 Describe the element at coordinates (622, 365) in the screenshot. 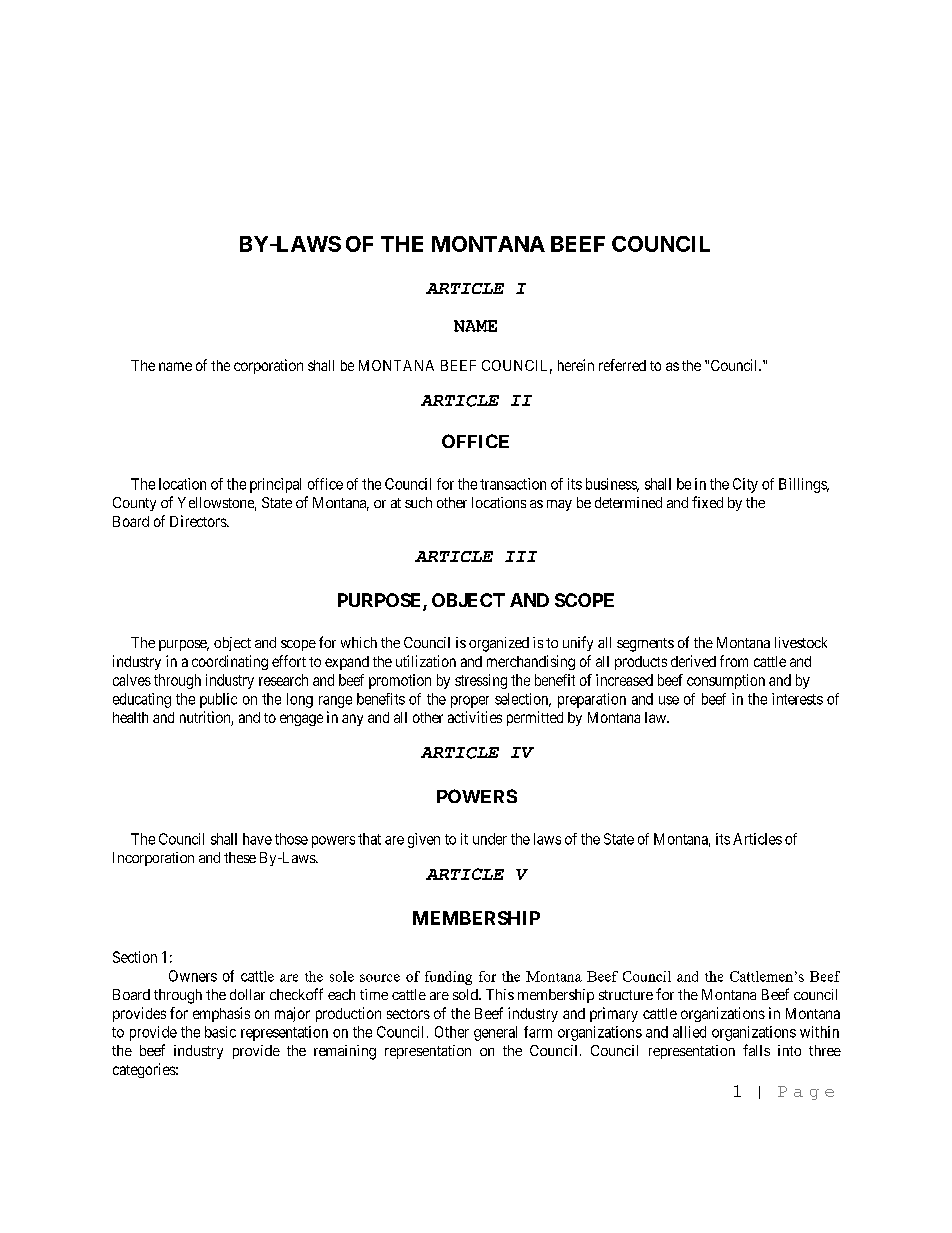

I see `referred` at that location.
